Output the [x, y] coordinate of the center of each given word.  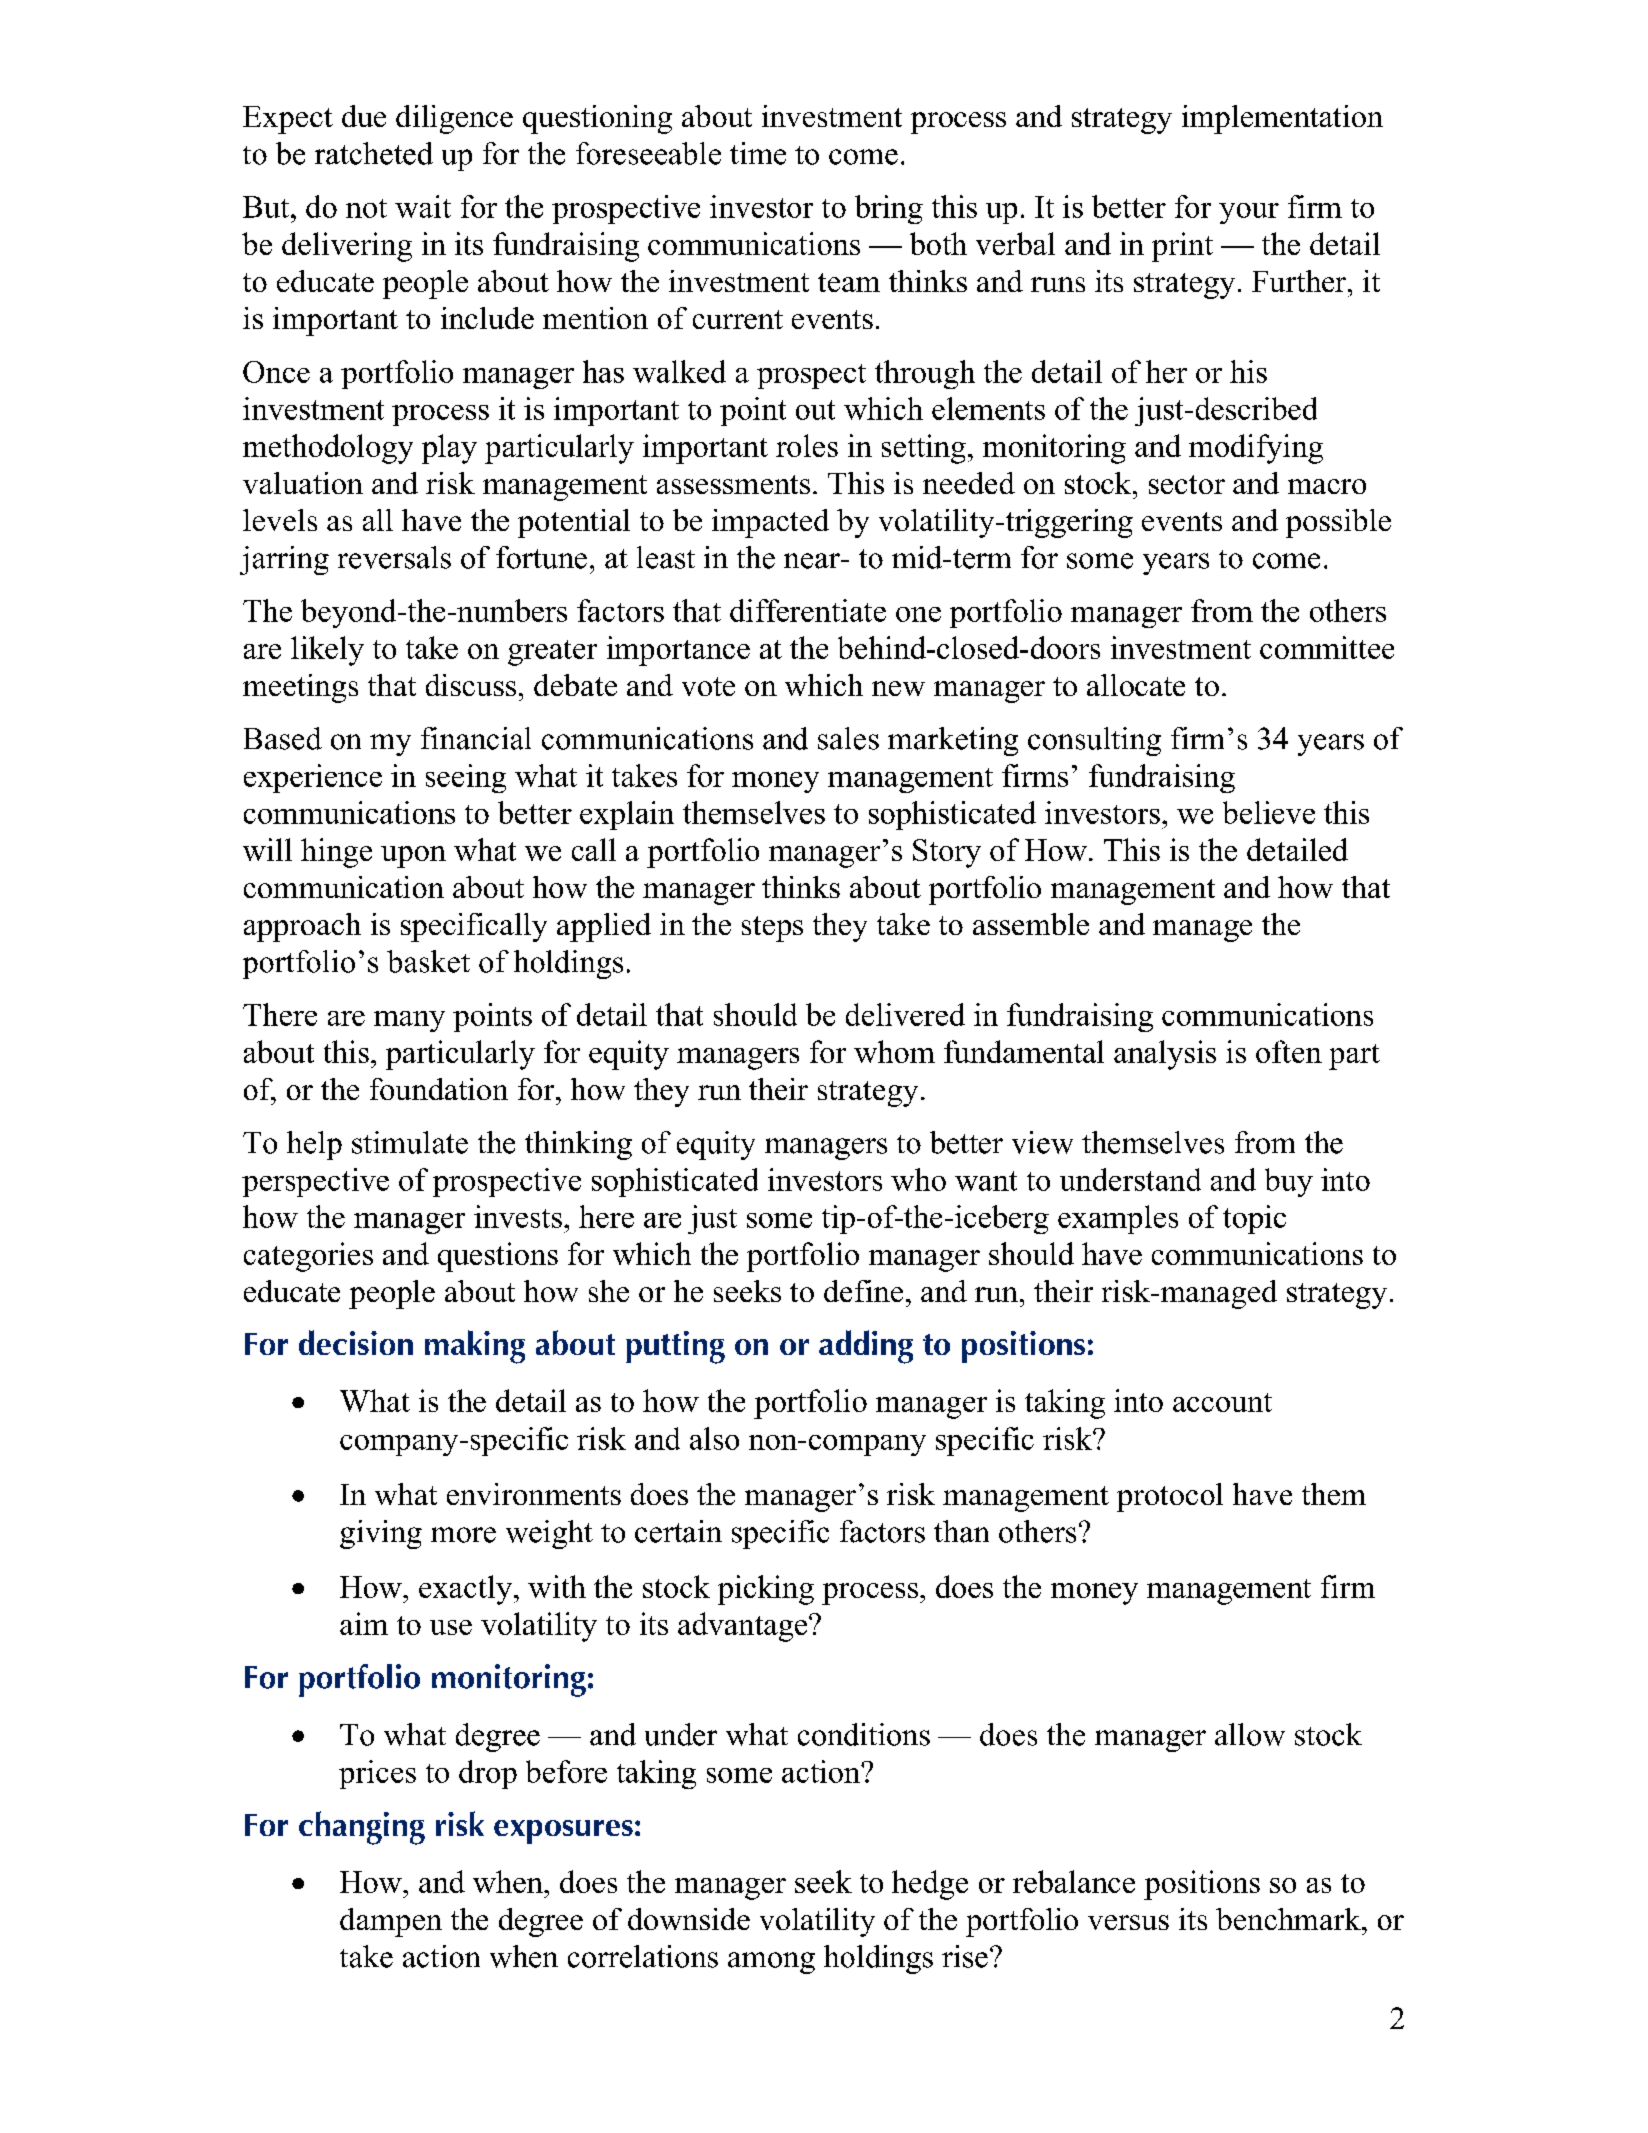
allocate [1136, 685]
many [409, 1021]
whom [894, 1051]
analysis [1165, 1055]
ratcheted [374, 153]
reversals [394, 557]
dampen [391, 1922]
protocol [1170, 1497]
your [1249, 213]
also [714, 1438]
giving [381, 1534]
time [758, 153]
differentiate [808, 610]
